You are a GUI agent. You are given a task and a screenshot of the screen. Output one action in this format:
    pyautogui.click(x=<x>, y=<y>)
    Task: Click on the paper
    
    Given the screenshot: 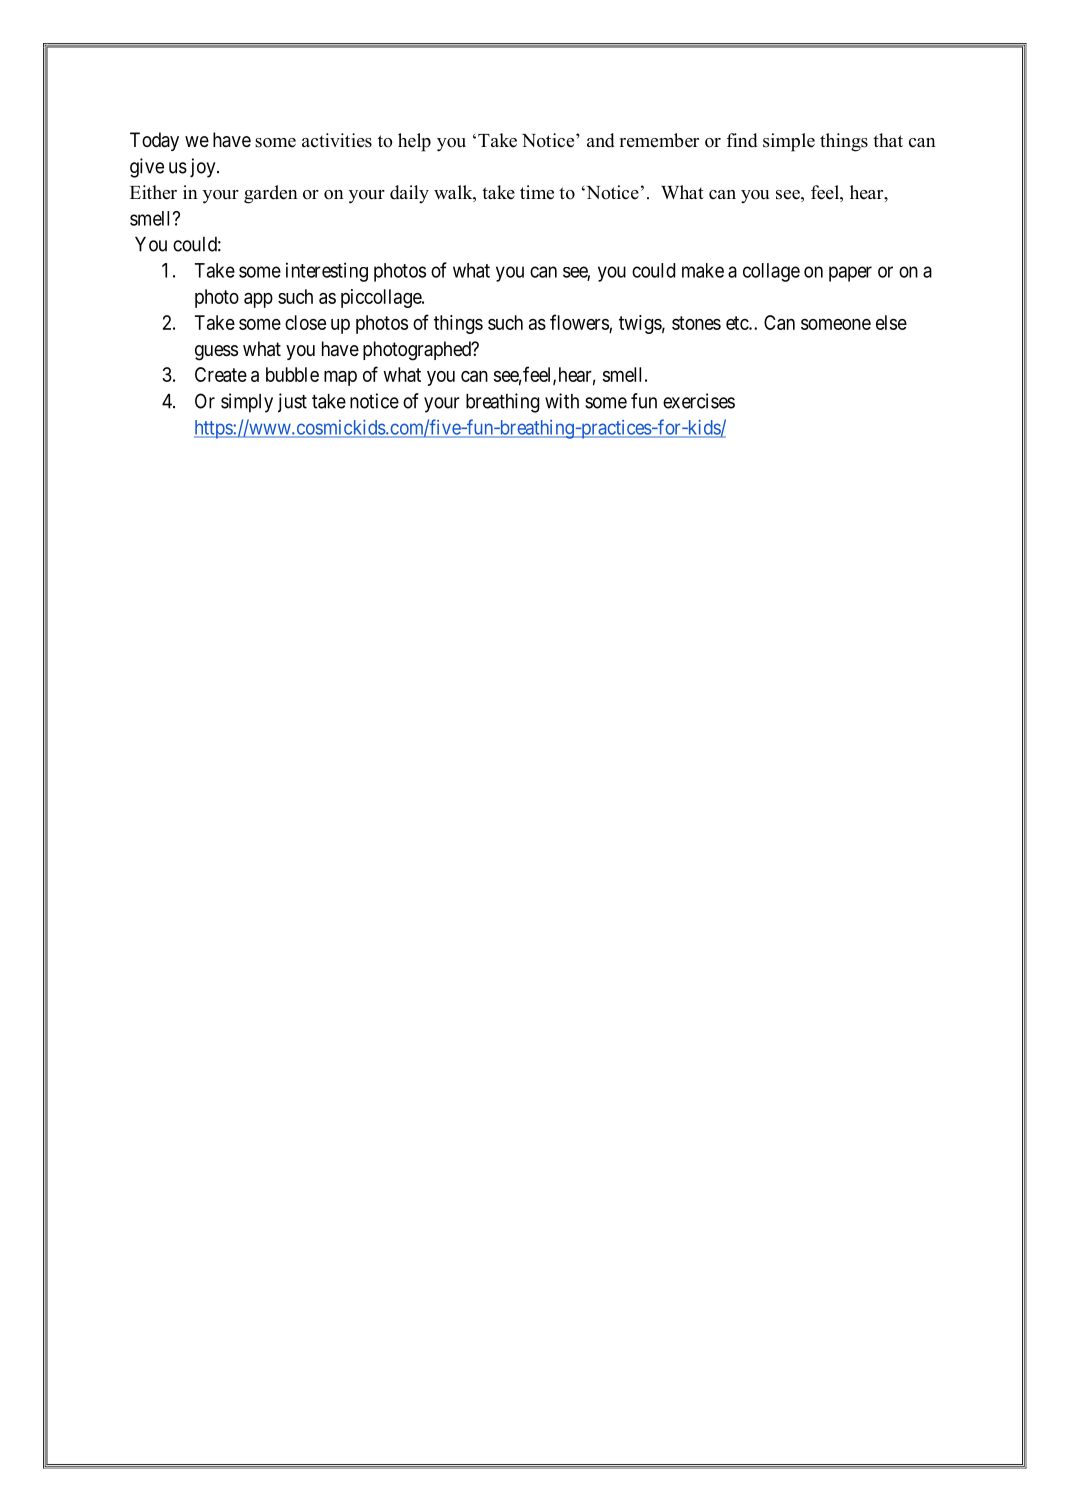 What is the action you would take?
    pyautogui.click(x=850, y=274)
